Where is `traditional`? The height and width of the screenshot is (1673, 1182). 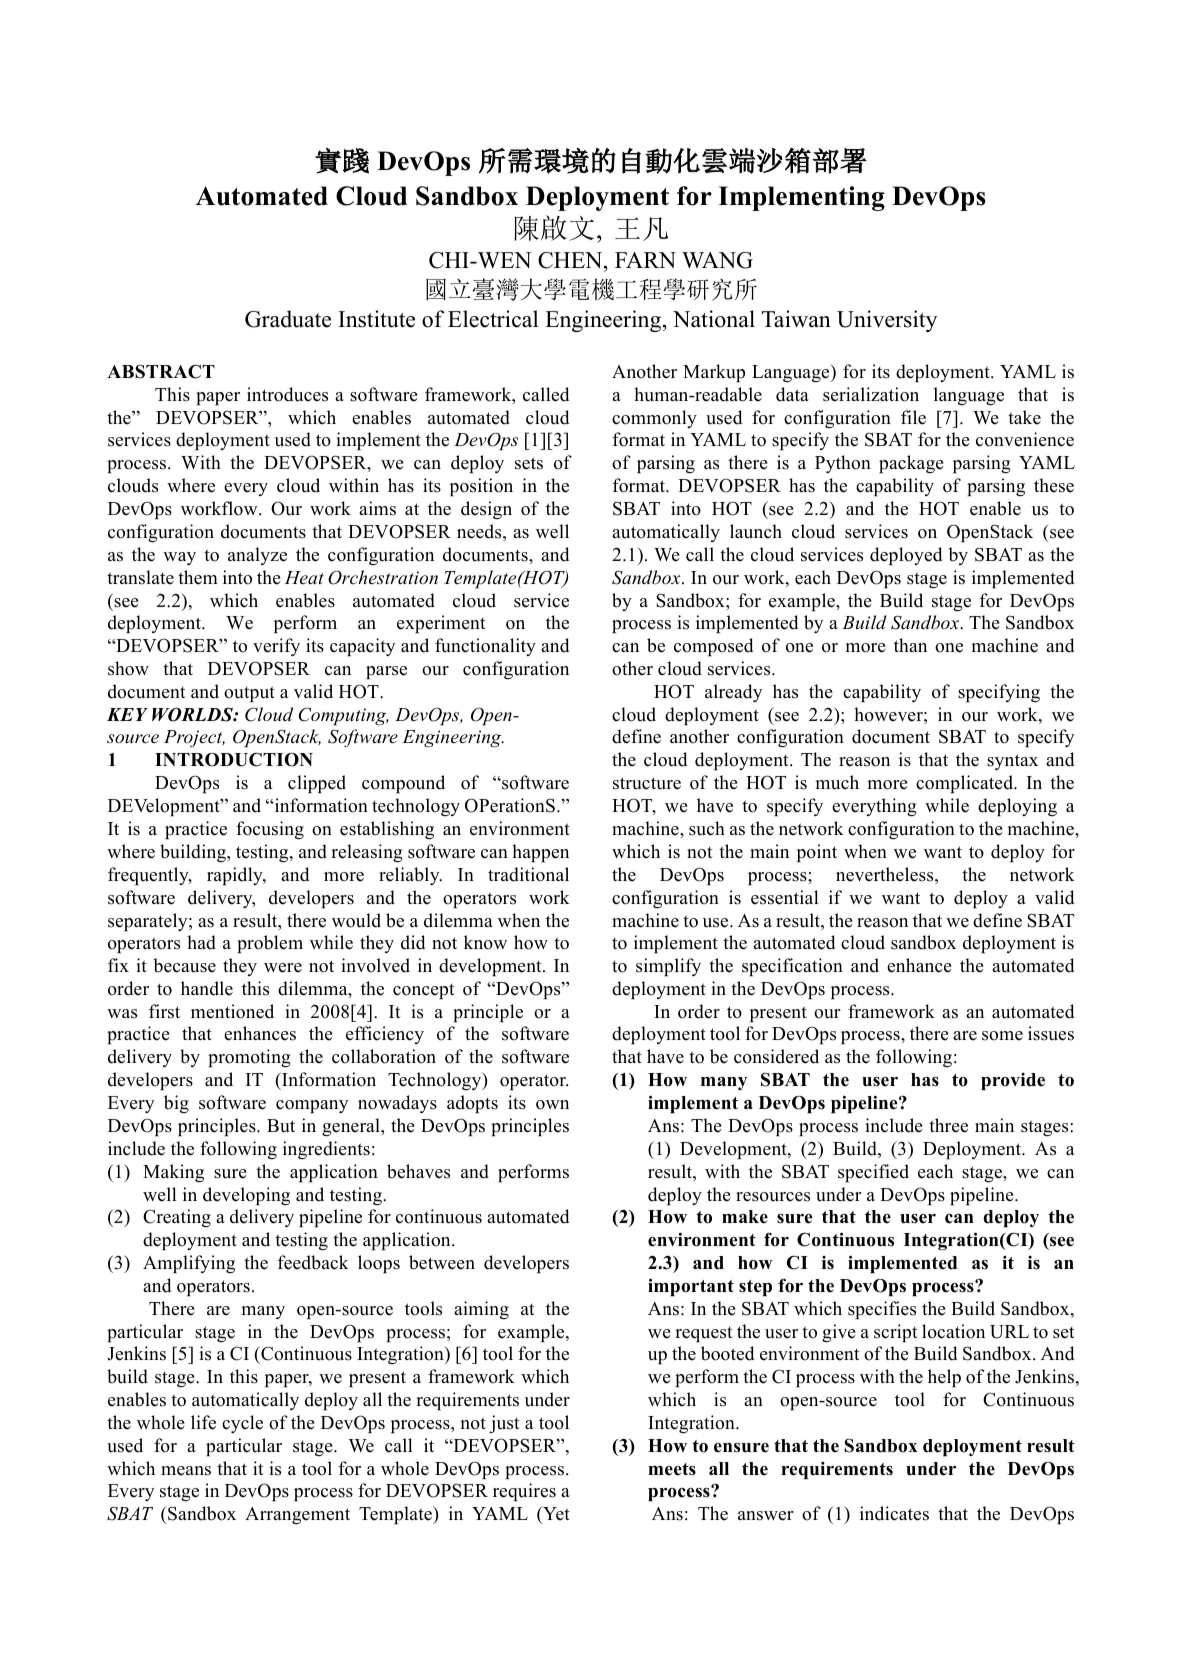
traditional is located at coordinates (528, 874).
